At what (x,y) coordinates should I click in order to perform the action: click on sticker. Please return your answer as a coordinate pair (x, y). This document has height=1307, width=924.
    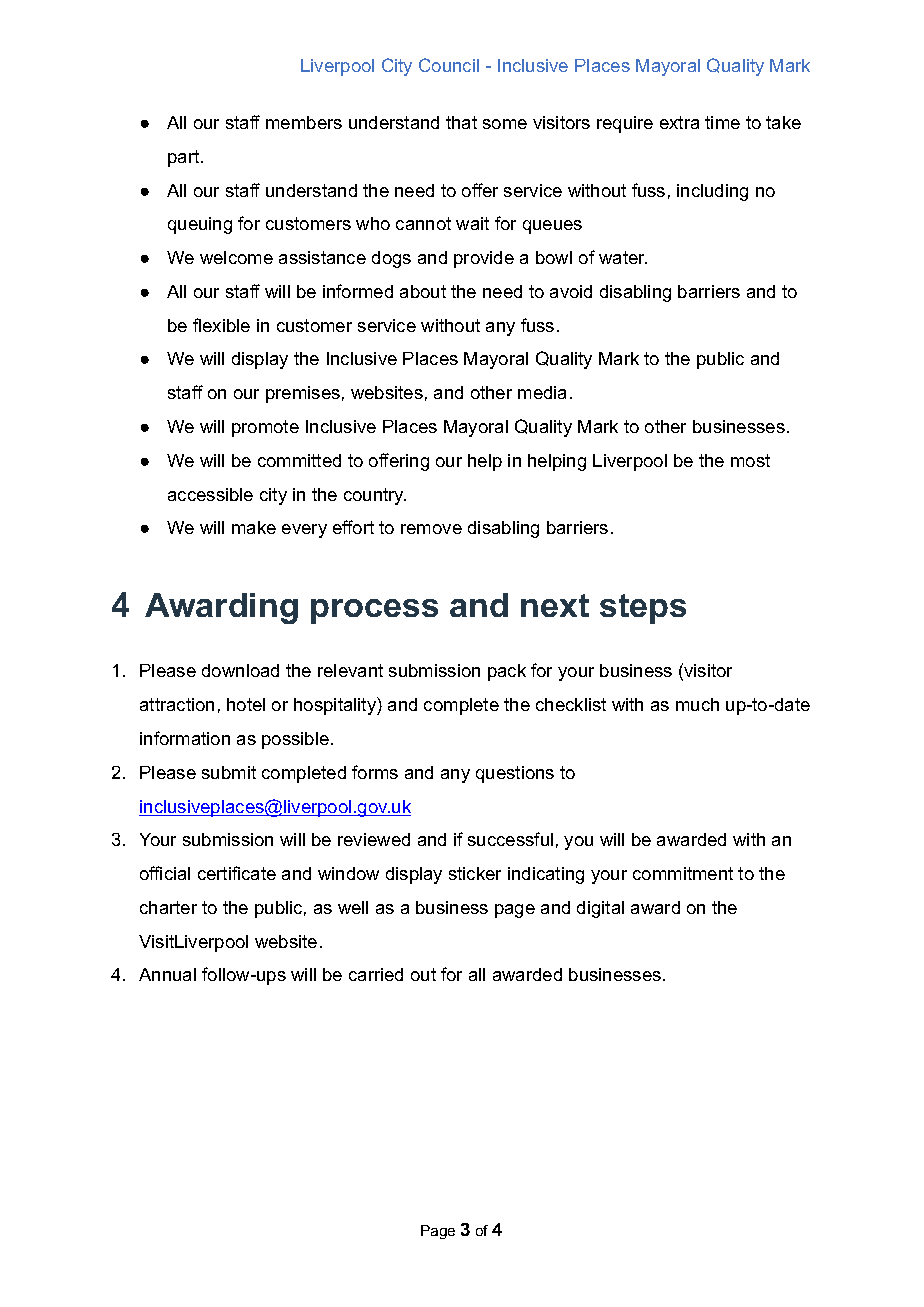
    Looking at the image, I should click on (475, 873).
